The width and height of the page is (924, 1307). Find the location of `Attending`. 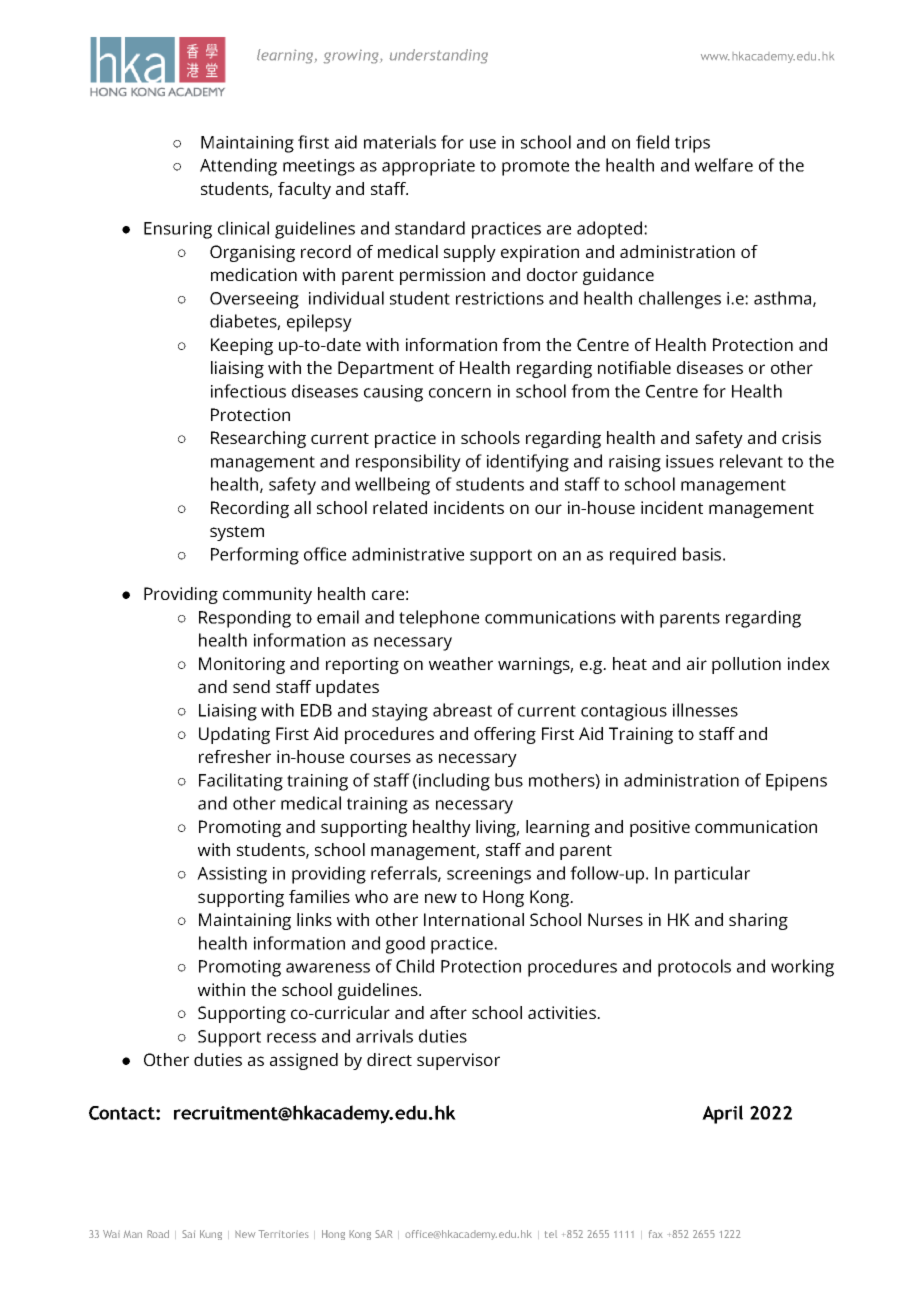

Attending is located at coordinates (238, 167).
